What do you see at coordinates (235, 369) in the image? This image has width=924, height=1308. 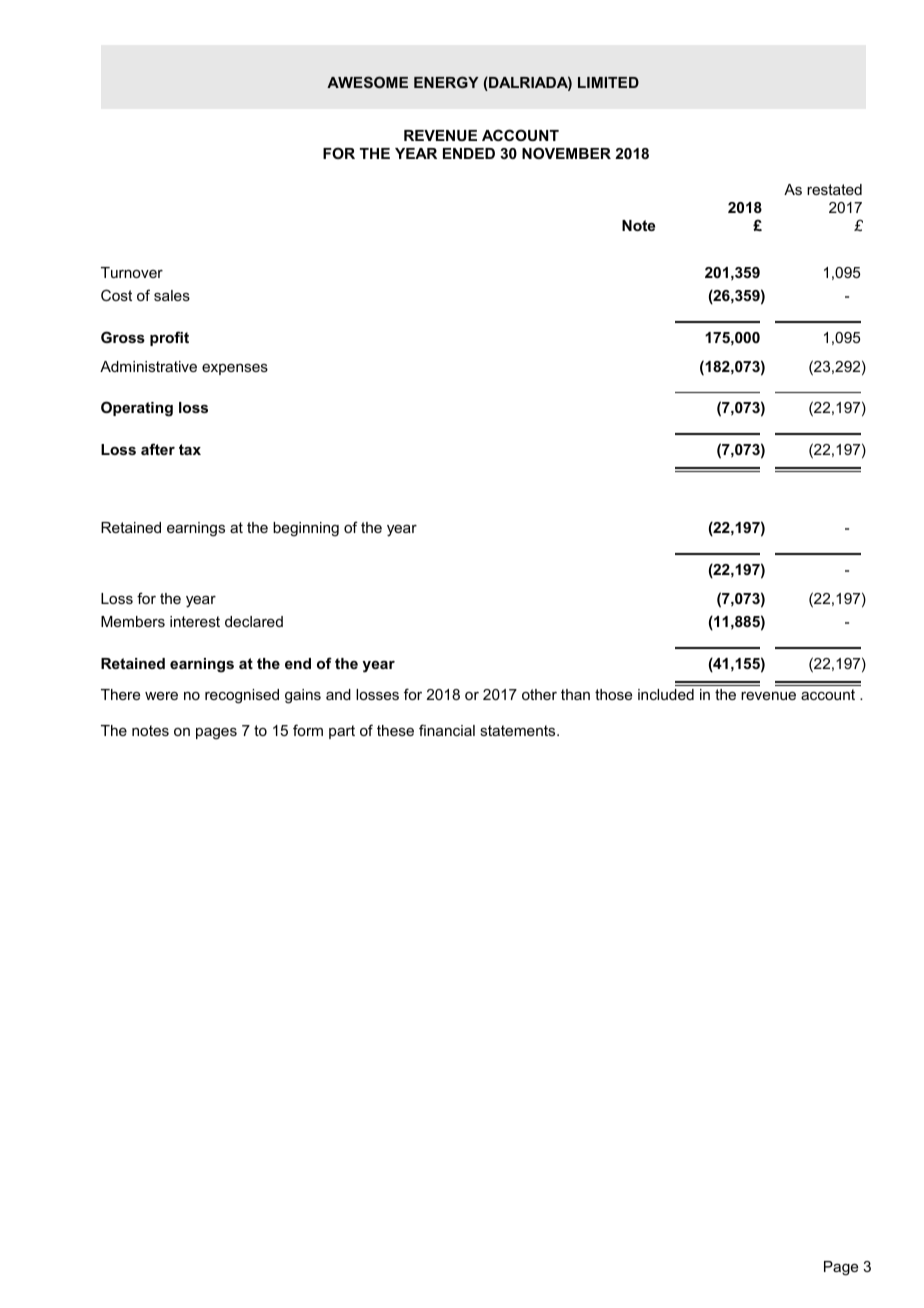 I see `expenses` at bounding box center [235, 369].
